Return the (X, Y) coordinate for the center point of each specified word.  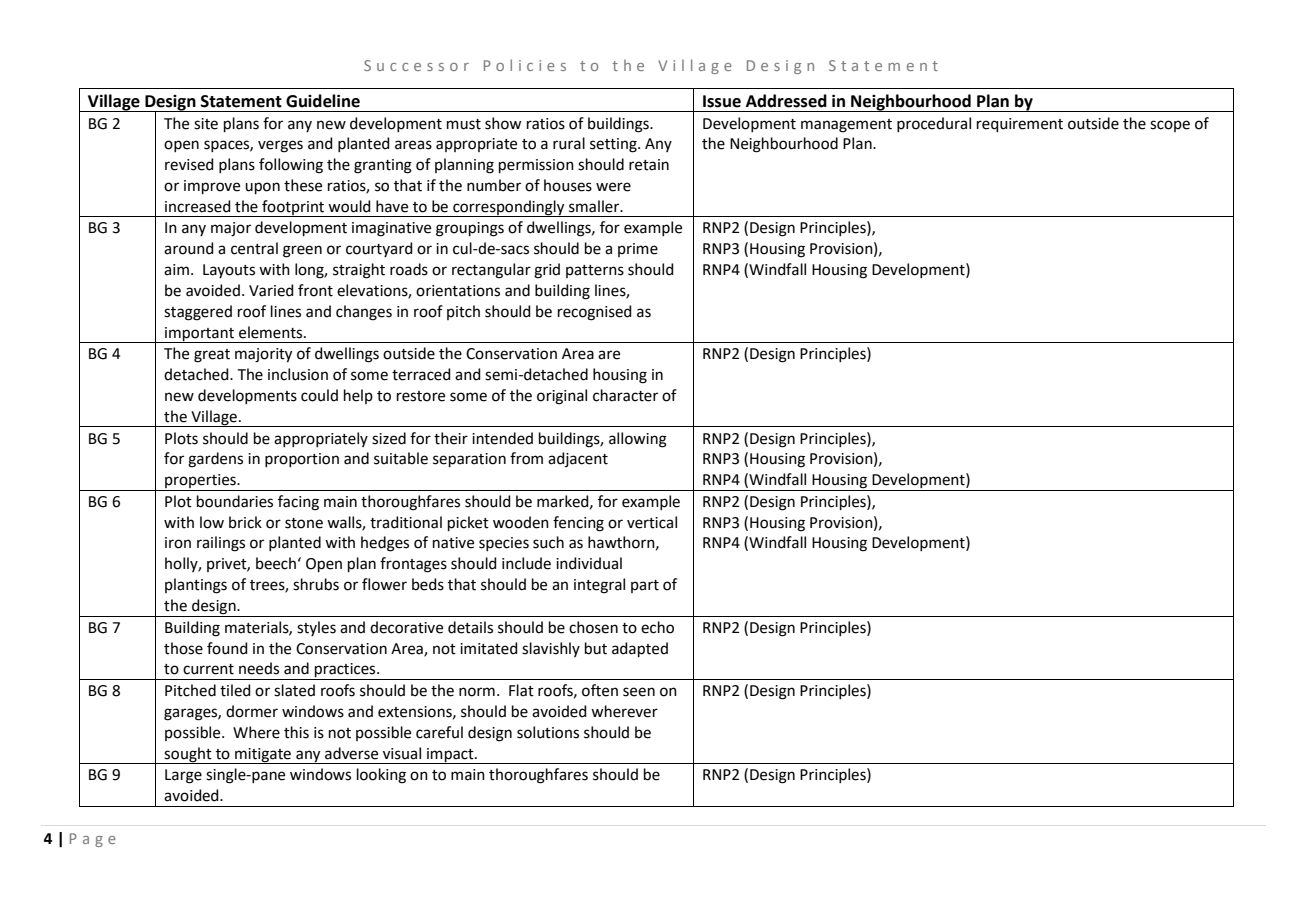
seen (639, 692)
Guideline (323, 101)
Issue (722, 101)
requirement (1020, 125)
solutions (548, 732)
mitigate (263, 756)
